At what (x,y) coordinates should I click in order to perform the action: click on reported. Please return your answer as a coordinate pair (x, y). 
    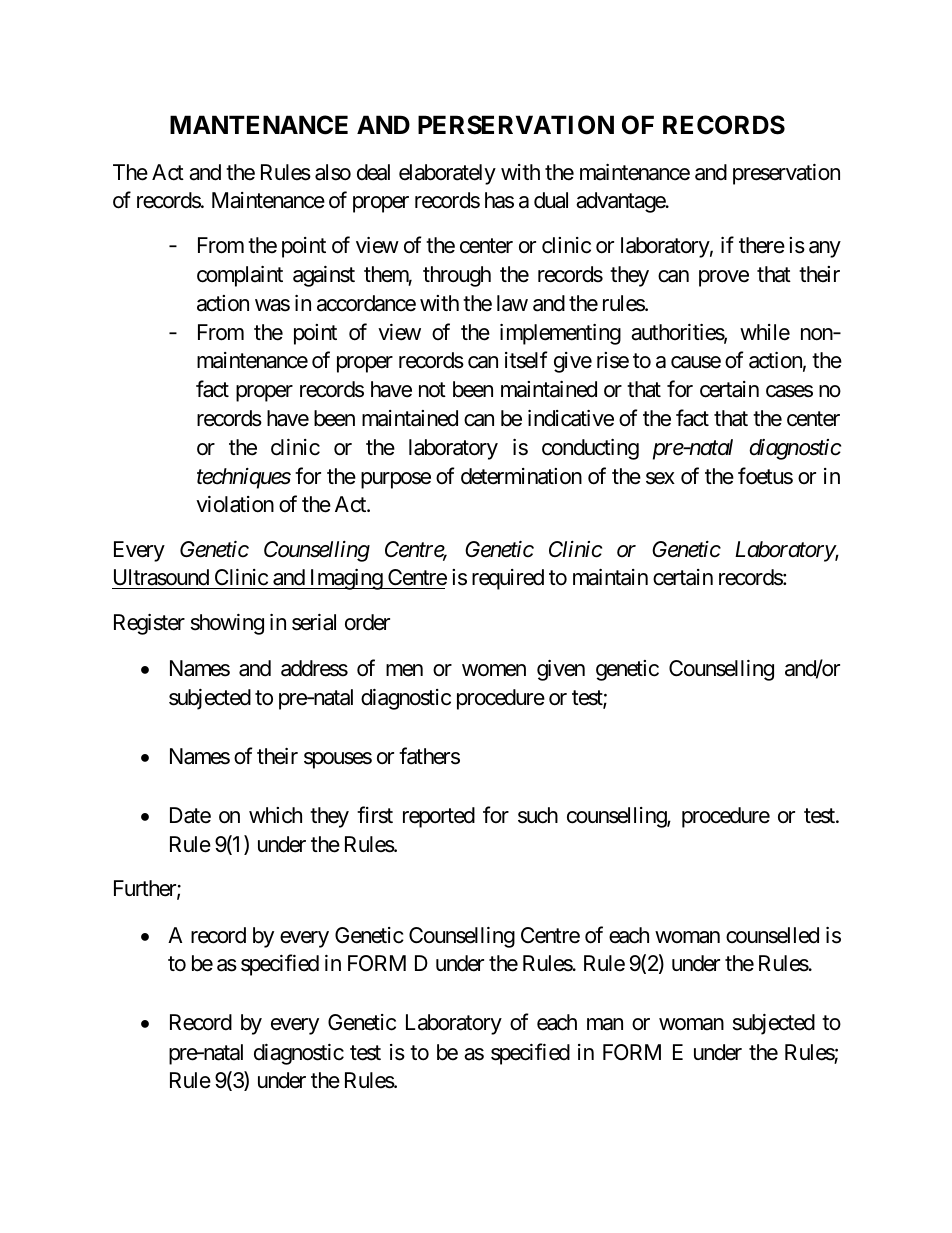
    Looking at the image, I should click on (439, 817).
